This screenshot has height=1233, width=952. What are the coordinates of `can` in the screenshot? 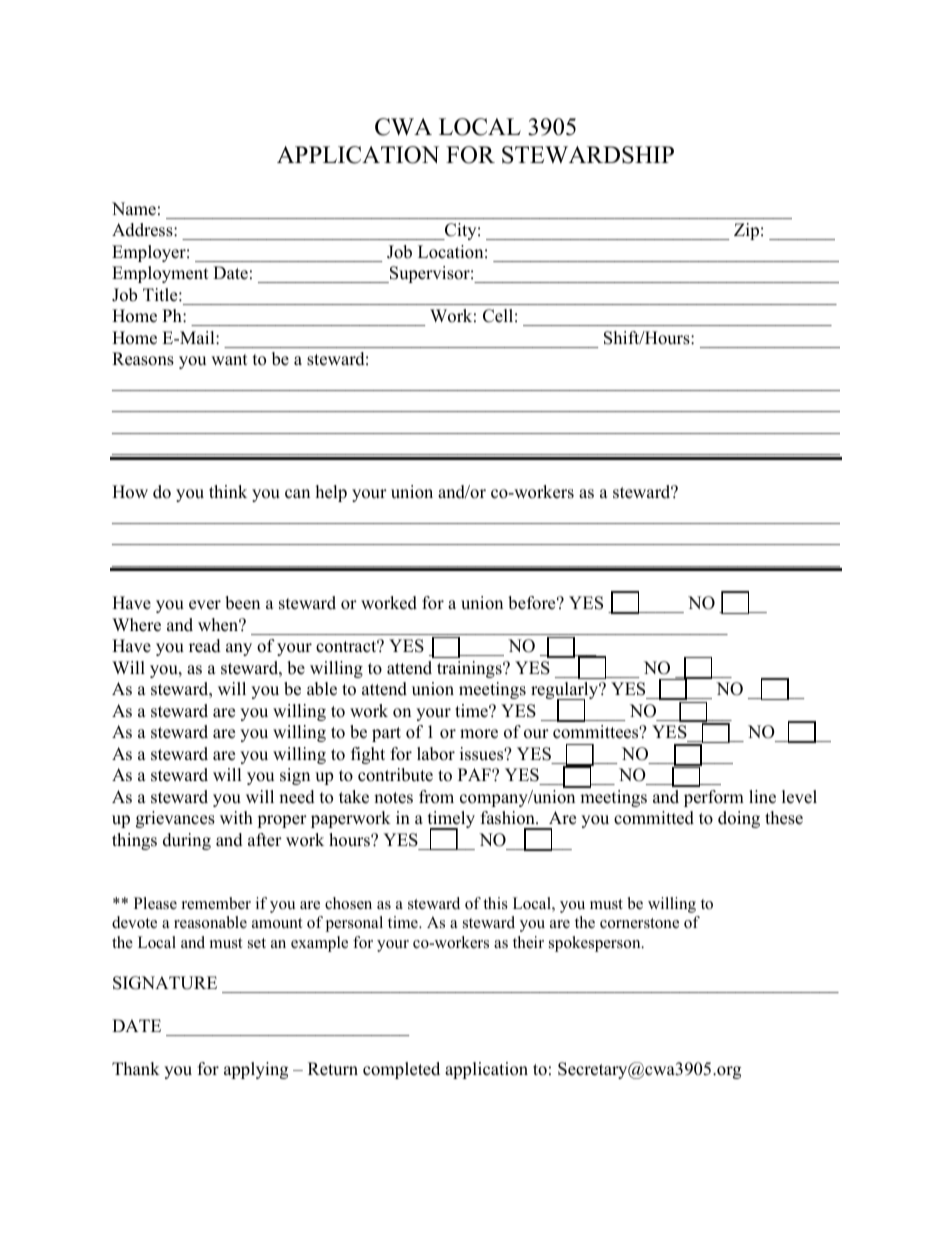 It's located at (297, 494).
